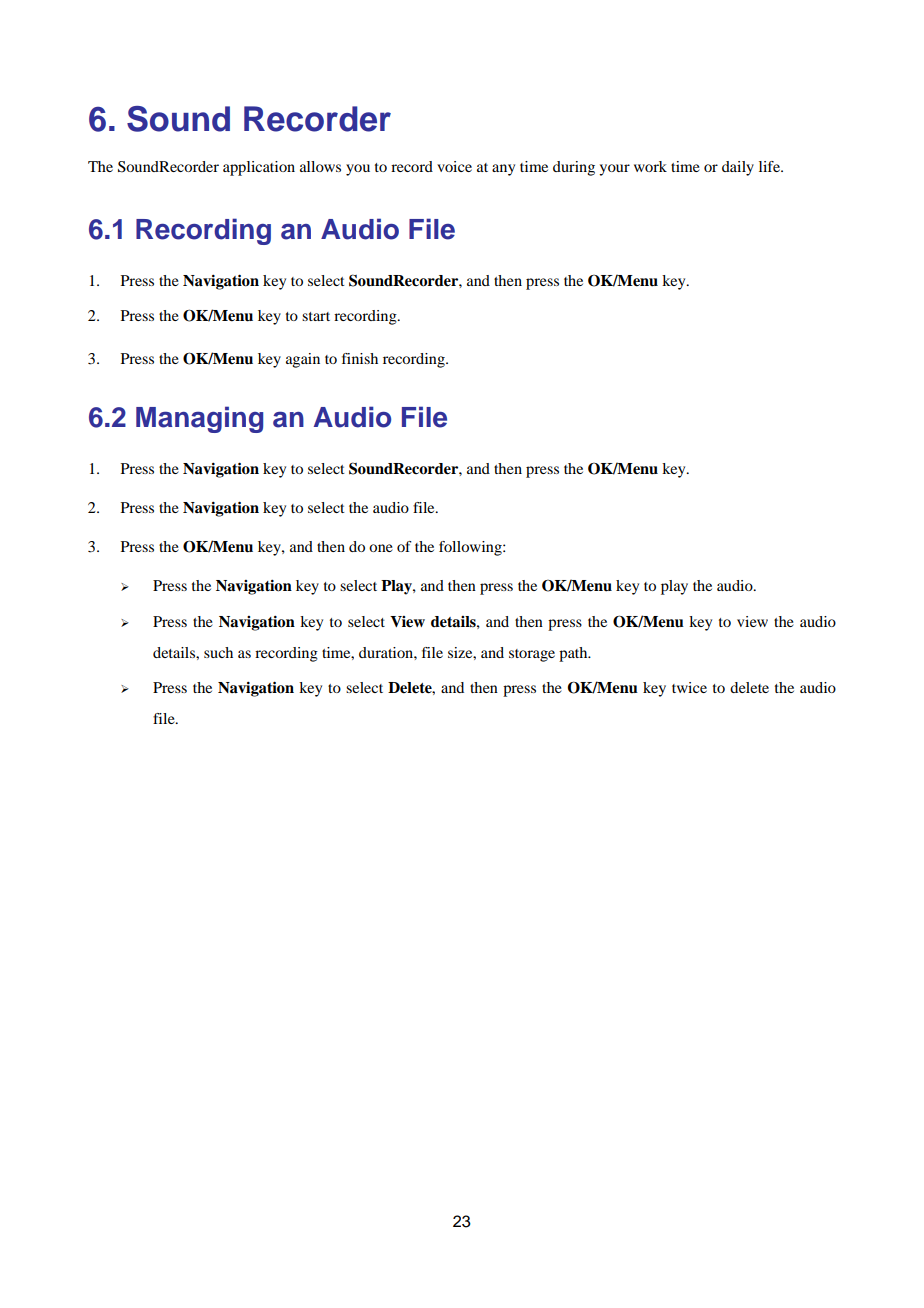 This screenshot has height=1308, width=924. I want to click on such, so click(218, 652).
